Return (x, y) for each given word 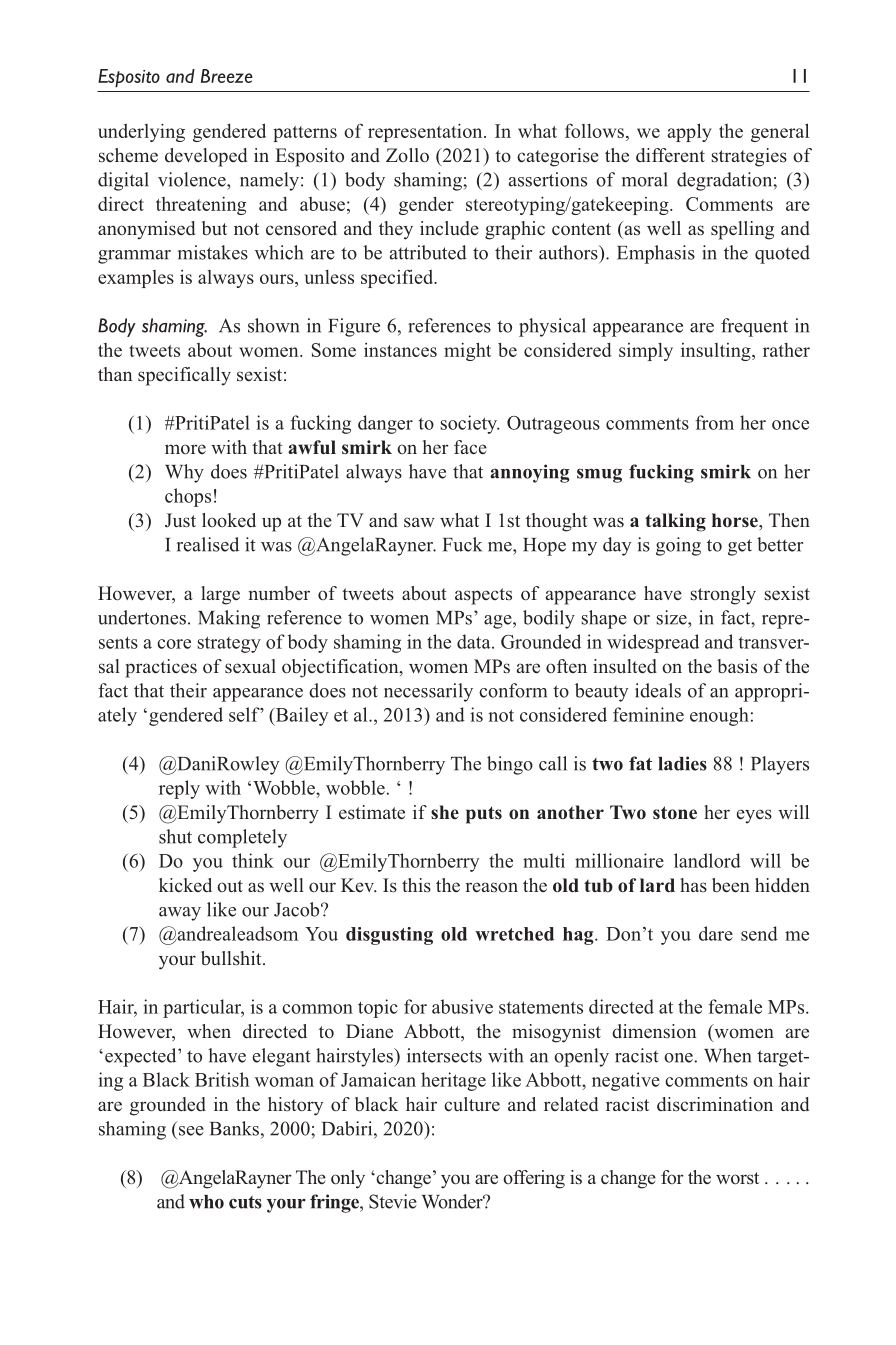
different (670, 155)
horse (736, 520)
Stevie (393, 1201)
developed (206, 157)
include (449, 228)
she (445, 812)
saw (419, 522)
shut (175, 836)
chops (188, 497)
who (206, 1202)
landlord (707, 860)
